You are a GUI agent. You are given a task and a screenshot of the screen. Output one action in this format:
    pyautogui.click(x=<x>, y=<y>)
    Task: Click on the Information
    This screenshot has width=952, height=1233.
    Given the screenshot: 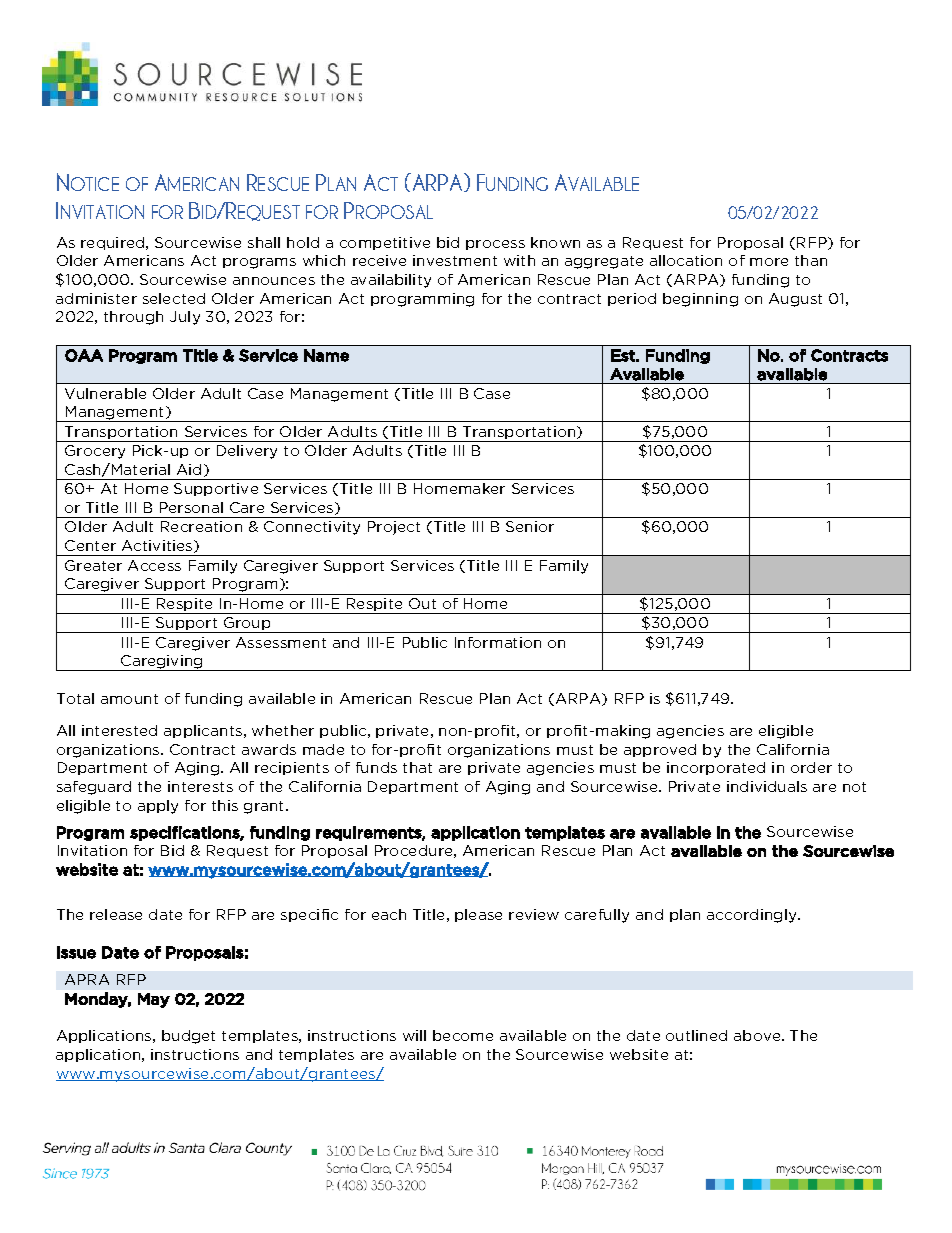 What is the action you would take?
    pyautogui.click(x=498, y=642)
